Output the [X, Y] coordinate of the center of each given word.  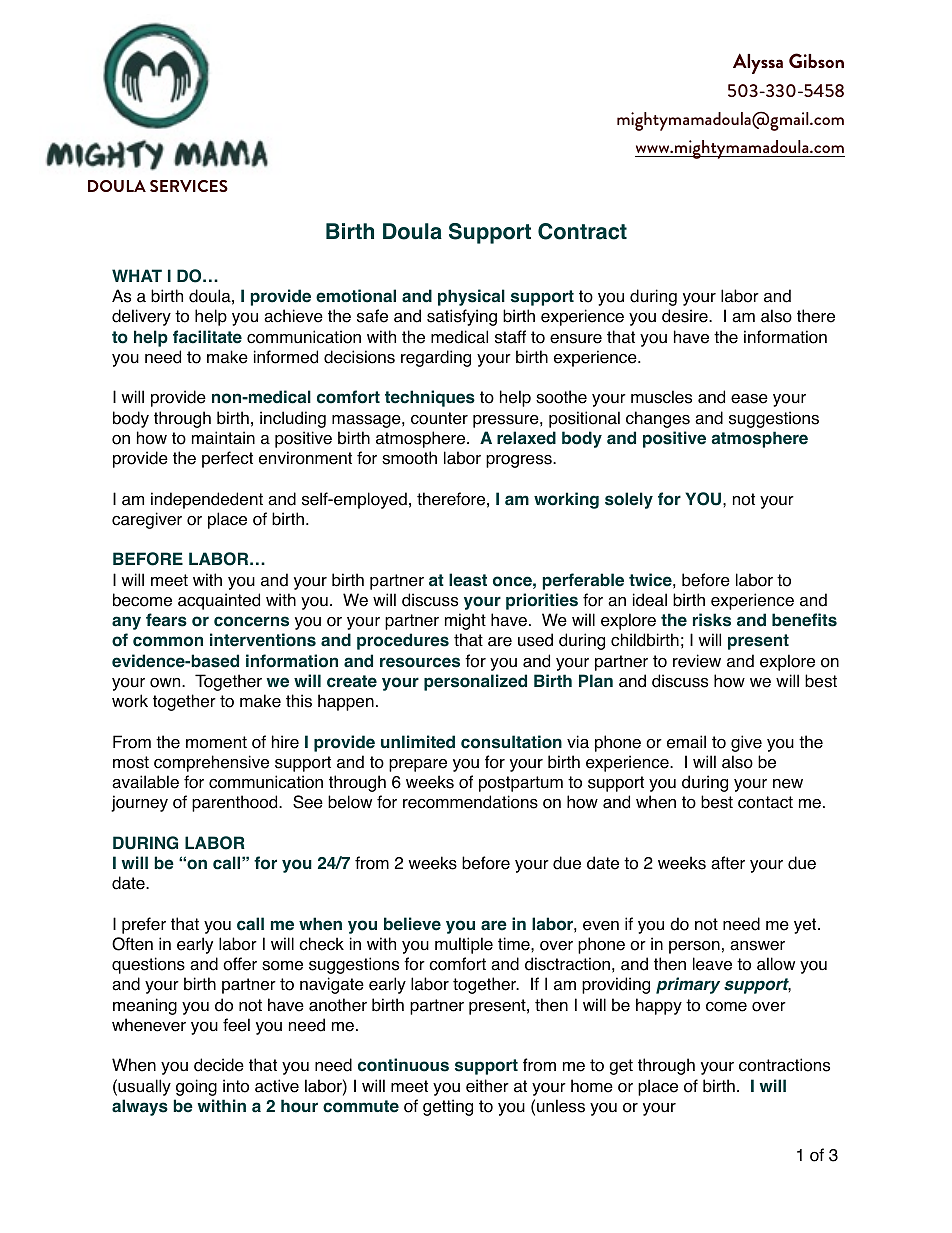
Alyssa [758, 63]
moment [216, 742]
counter [439, 418]
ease [749, 399]
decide [219, 1065]
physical [471, 297]
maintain [223, 438]
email [686, 742]
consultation [511, 742]
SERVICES [189, 186]
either [487, 1086]
